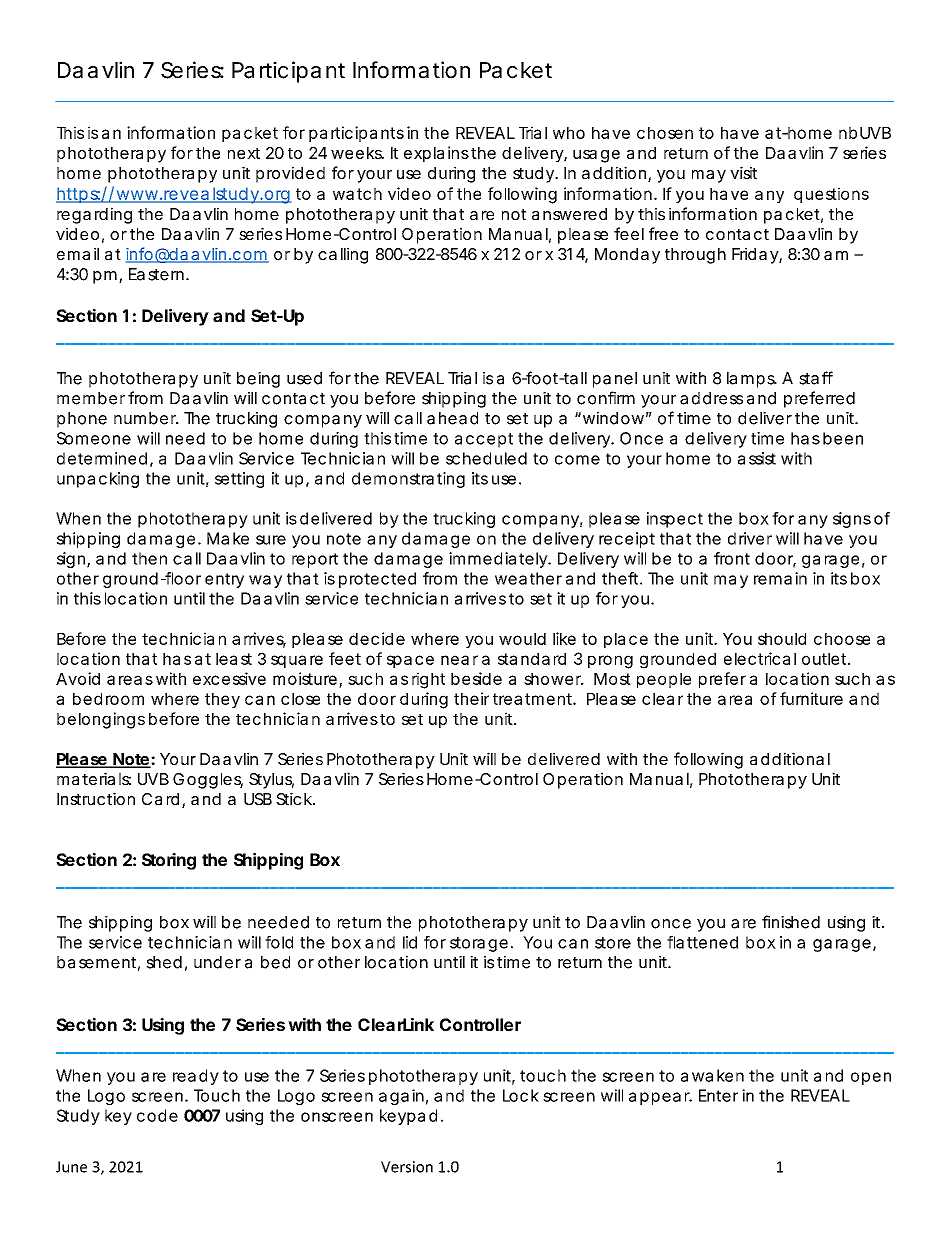  What do you see at coordinates (702, 942) in the screenshot?
I see `flattened` at bounding box center [702, 942].
